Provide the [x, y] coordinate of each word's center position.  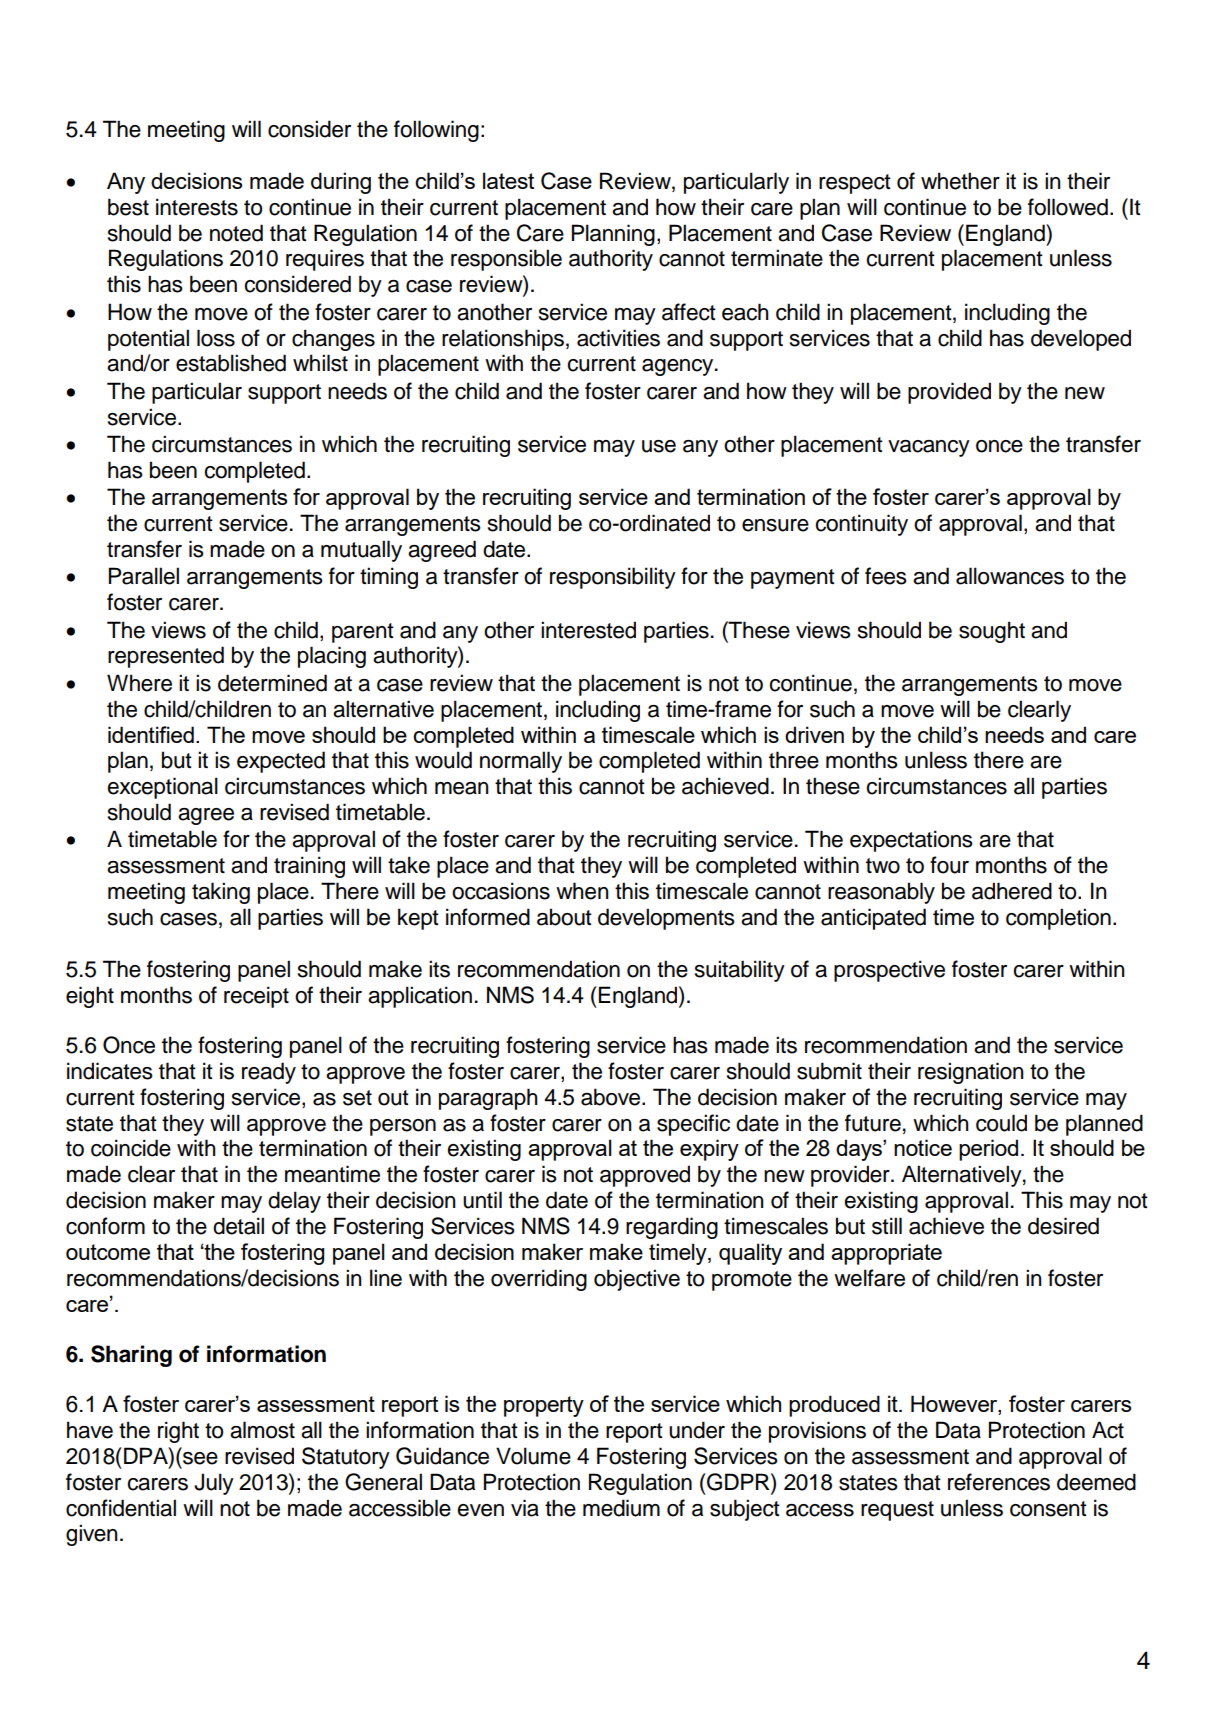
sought [992, 632]
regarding [672, 1228]
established [231, 363]
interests [197, 207]
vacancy [929, 448]
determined [272, 683]
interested [588, 630]
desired [1063, 1226]
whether [960, 181]
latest [508, 180]
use [659, 446]
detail [238, 1226]
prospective [889, 971]
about [564, 917]
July [214, 1484]
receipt [256, 997]
